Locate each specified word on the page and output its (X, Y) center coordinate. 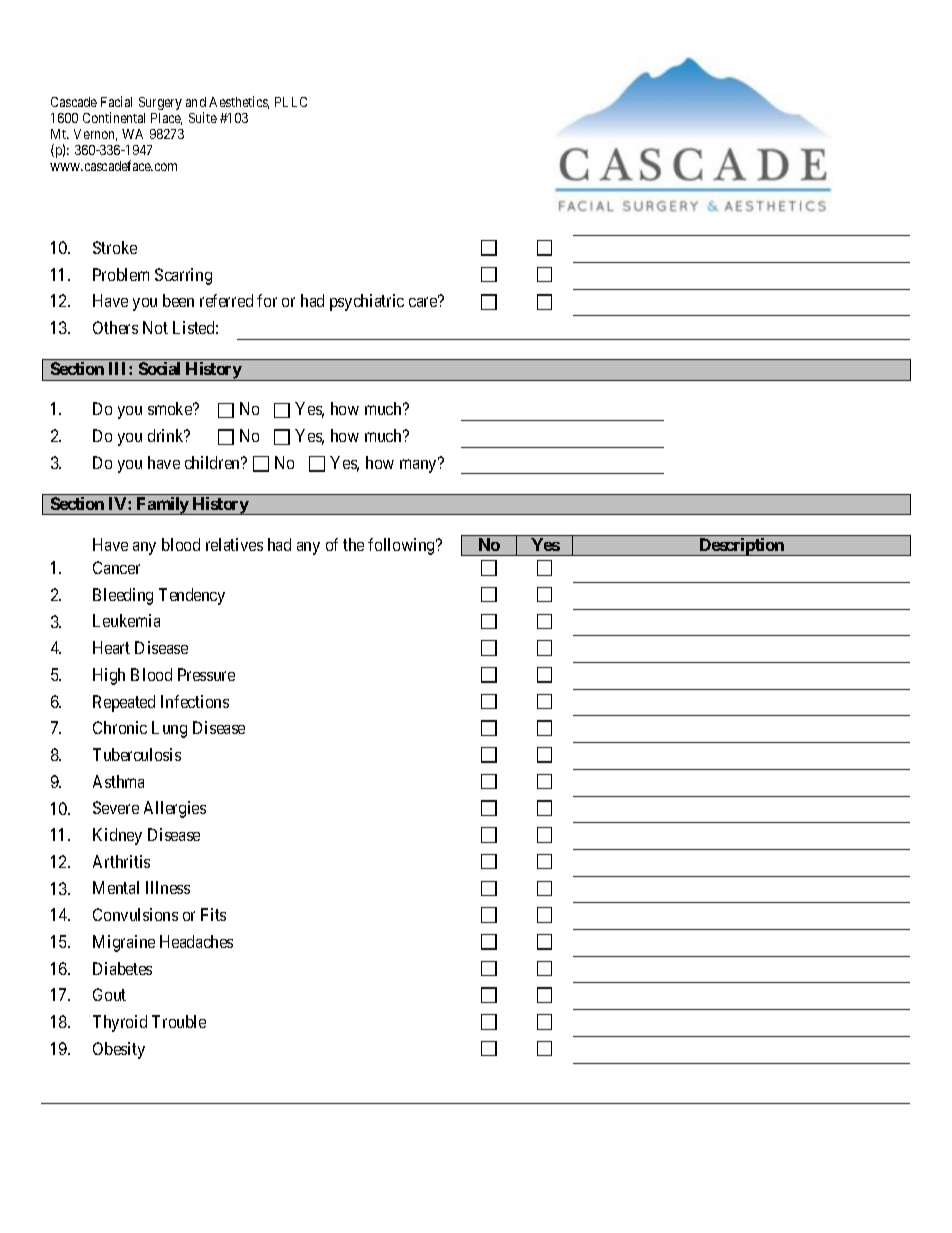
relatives (234, 544)
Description (741, 547)
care (423, 302)
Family (162, 506)
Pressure (206, 674)
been (178, 300)
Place (166, 119)
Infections (195, 701)
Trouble (179, 1021)
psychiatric (367, 302)
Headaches (196, 941)
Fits (213, 914)
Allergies (175, 809)
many (419, 466)
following (402, 546)
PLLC (291, 102)
